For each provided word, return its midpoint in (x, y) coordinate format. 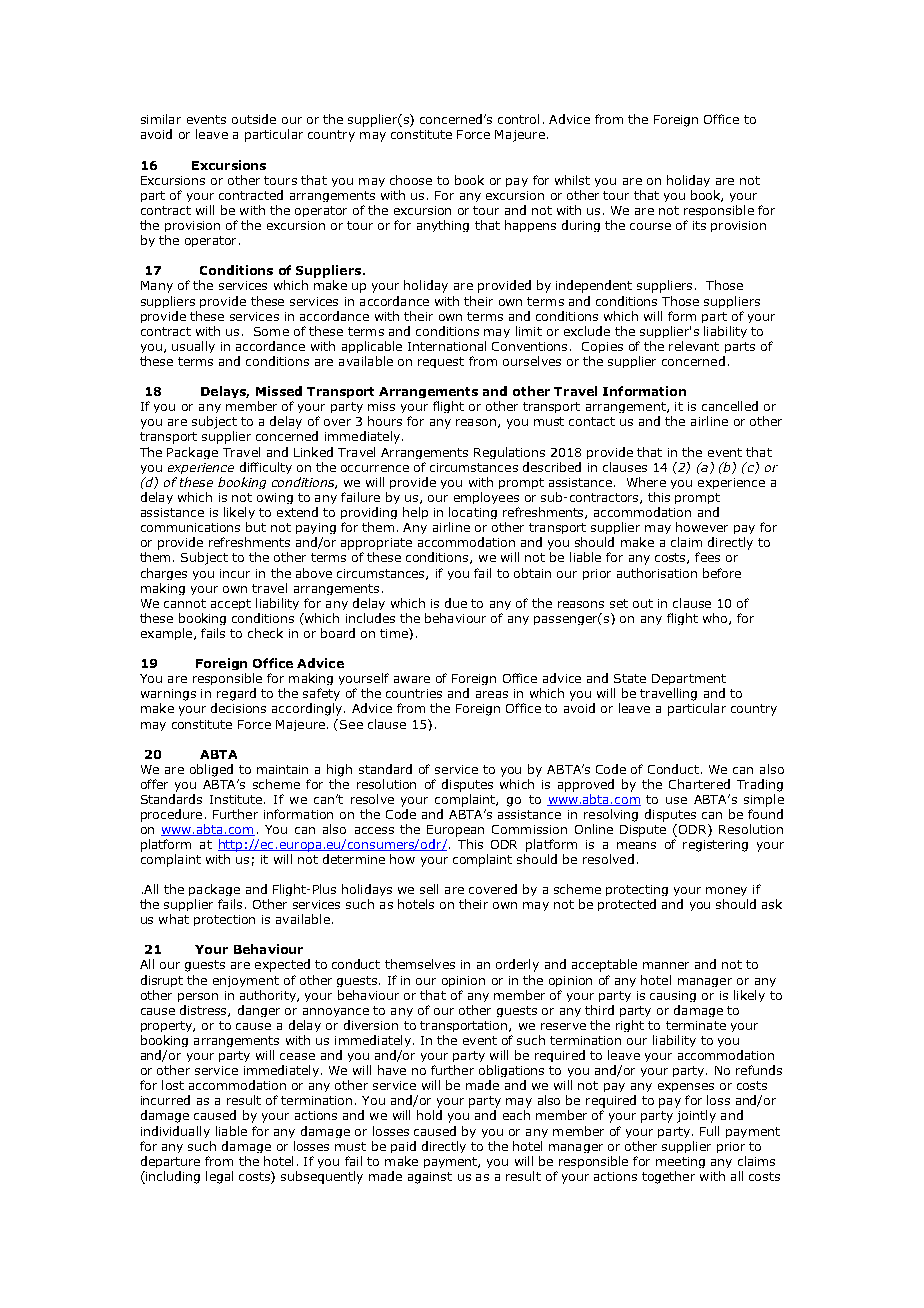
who (716, 619)
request (441, 362)
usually (193, 347)
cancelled (730, 406)
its (699, 225)
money (726, 891)
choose (411, 180)
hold (429, 1115)
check (265, 633)
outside (254, 119)
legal (219, 1177)
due (456, 603)
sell (429, 889)
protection (224, 920)
